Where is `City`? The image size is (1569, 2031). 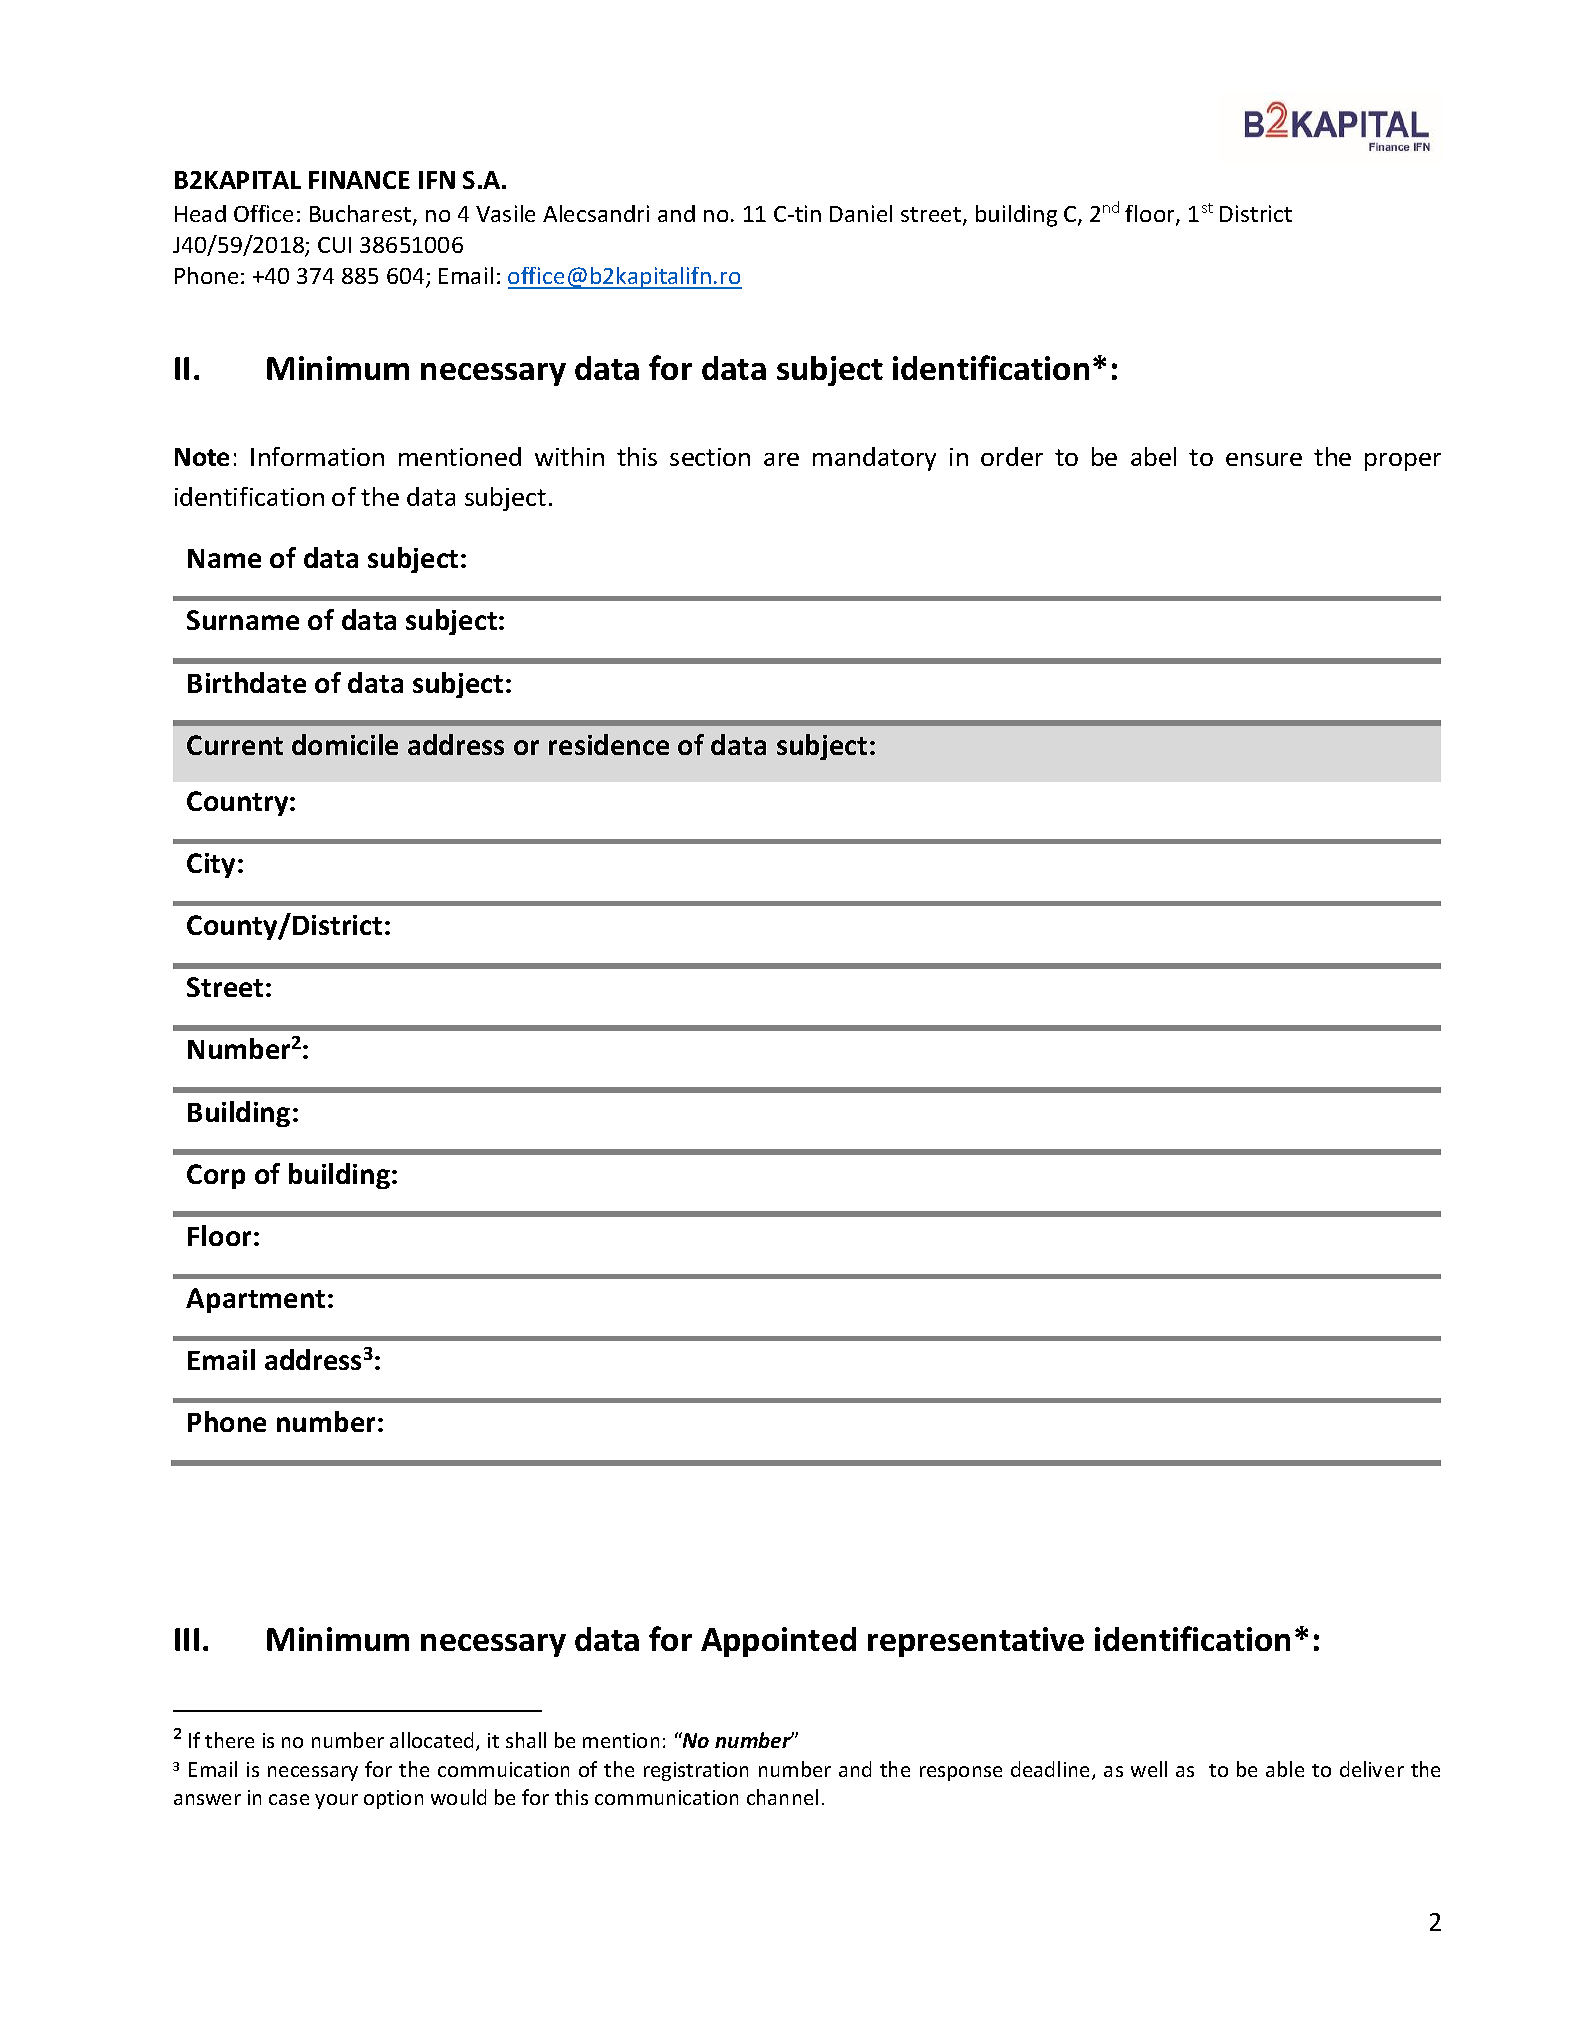
City is located at coordinates (211, 865).
